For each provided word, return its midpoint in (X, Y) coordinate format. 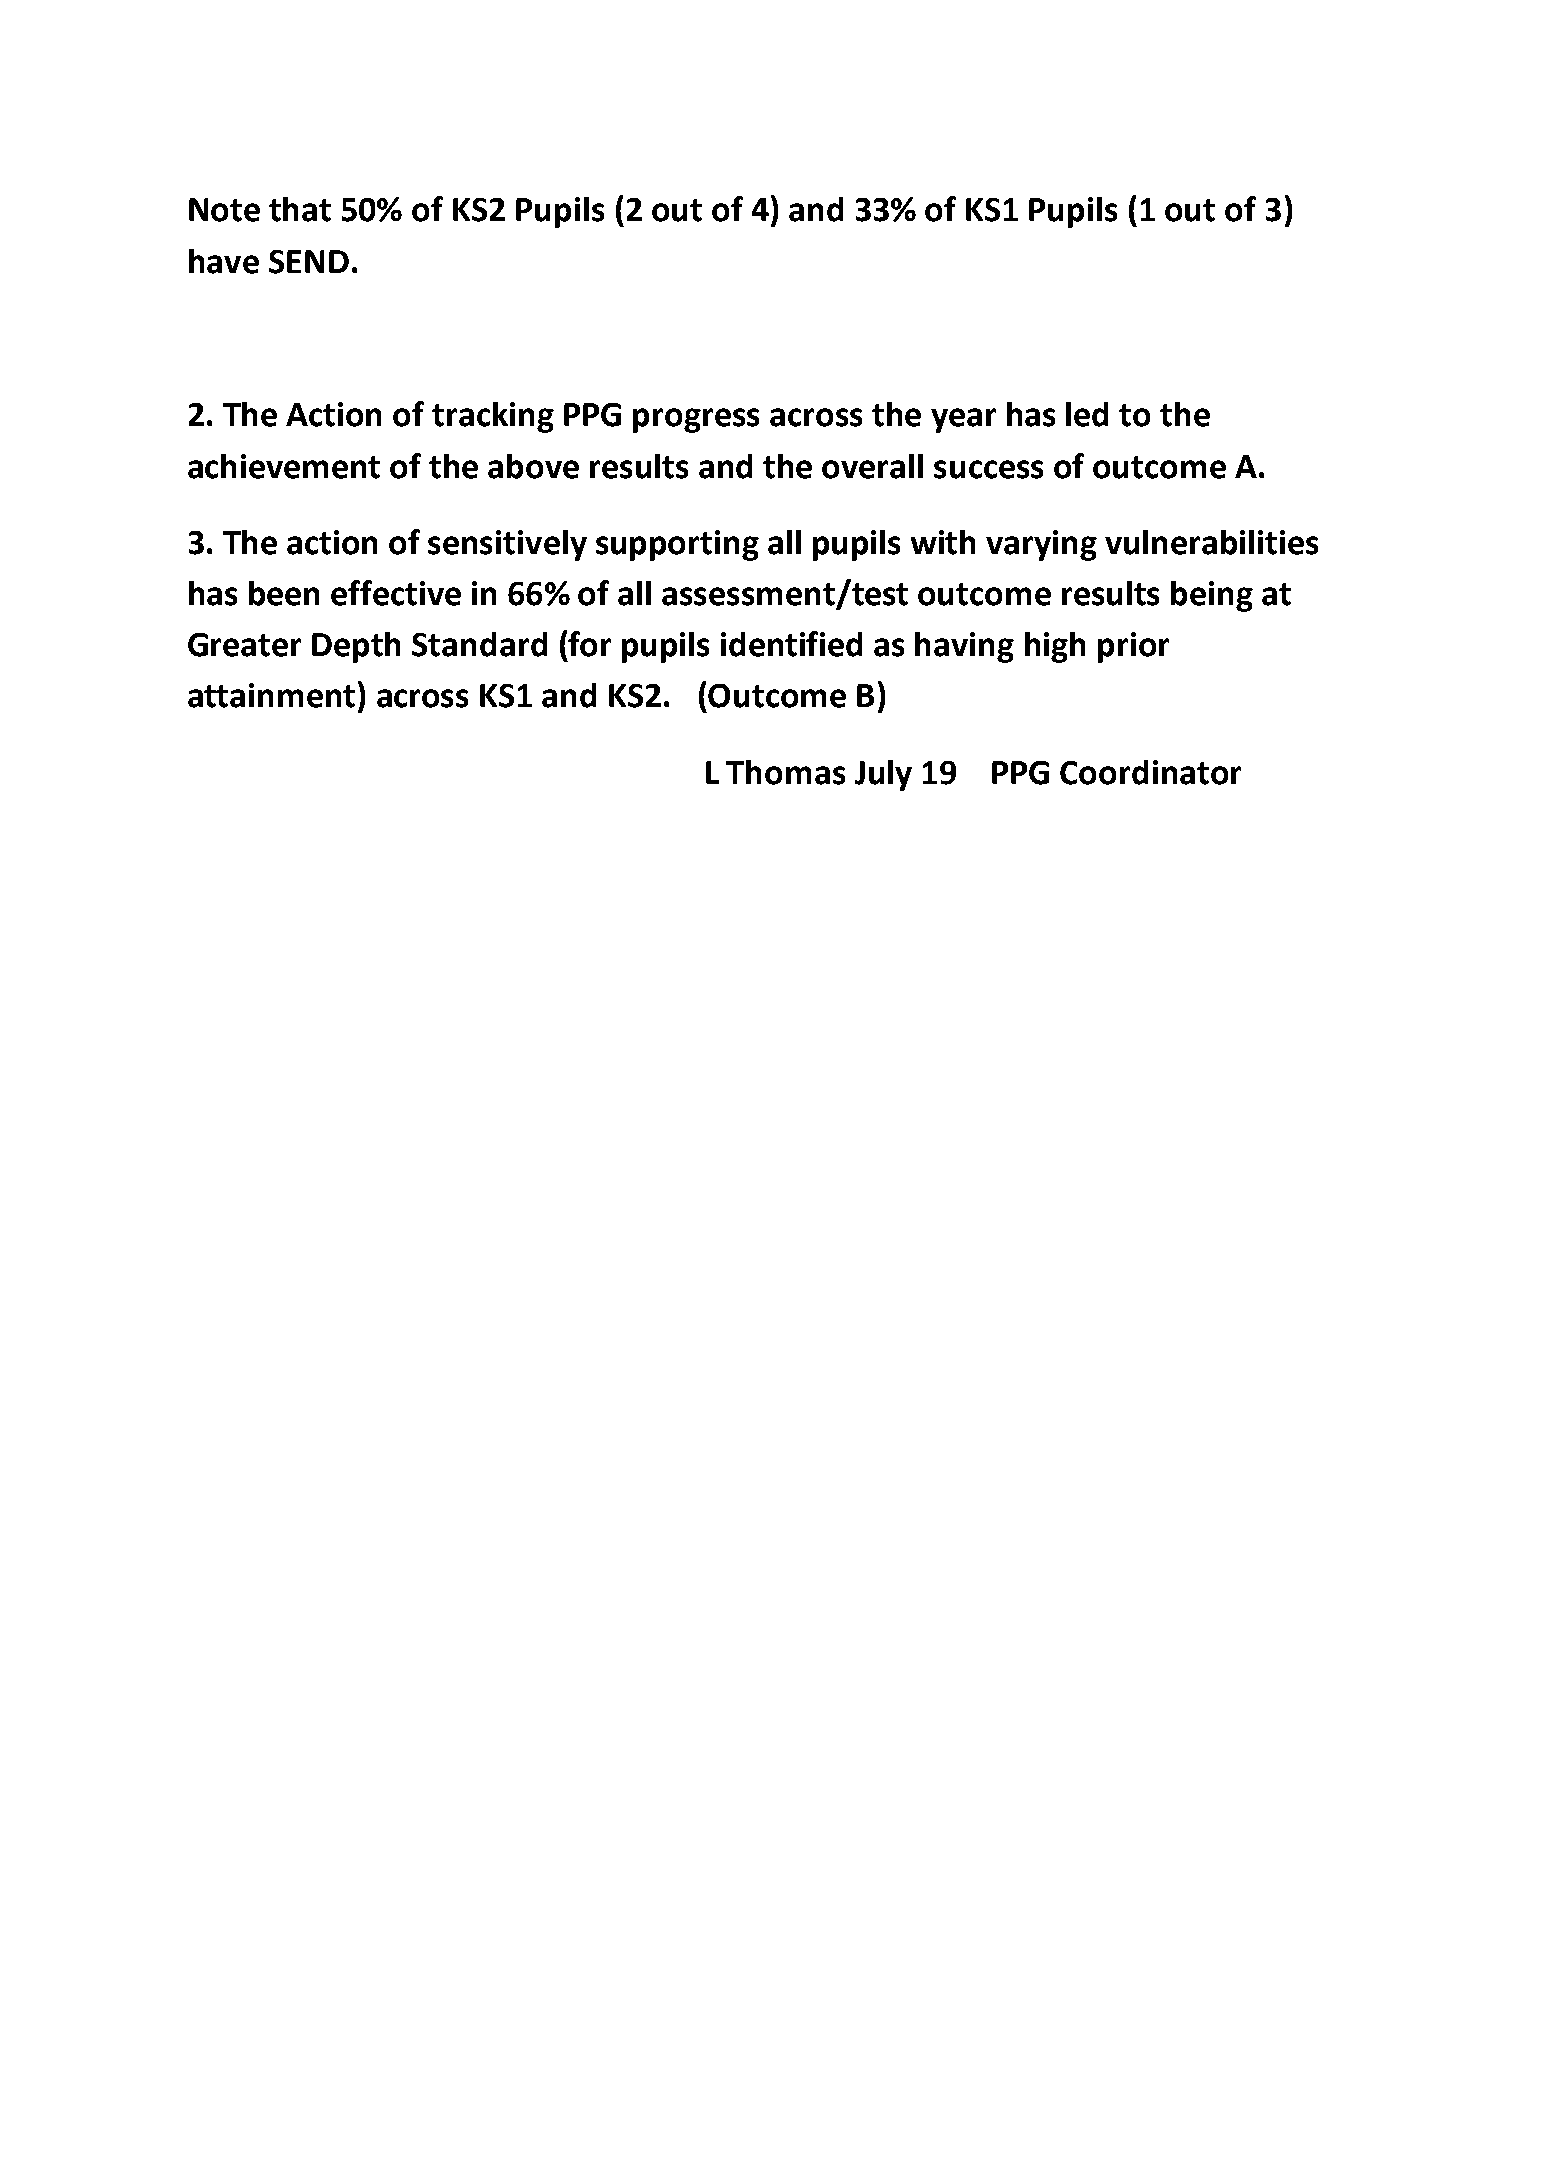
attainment (271, 695)
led (1087, 414)
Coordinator (1150, 772)
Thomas (785, 772)
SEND (309, 262)
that (300, 209)
